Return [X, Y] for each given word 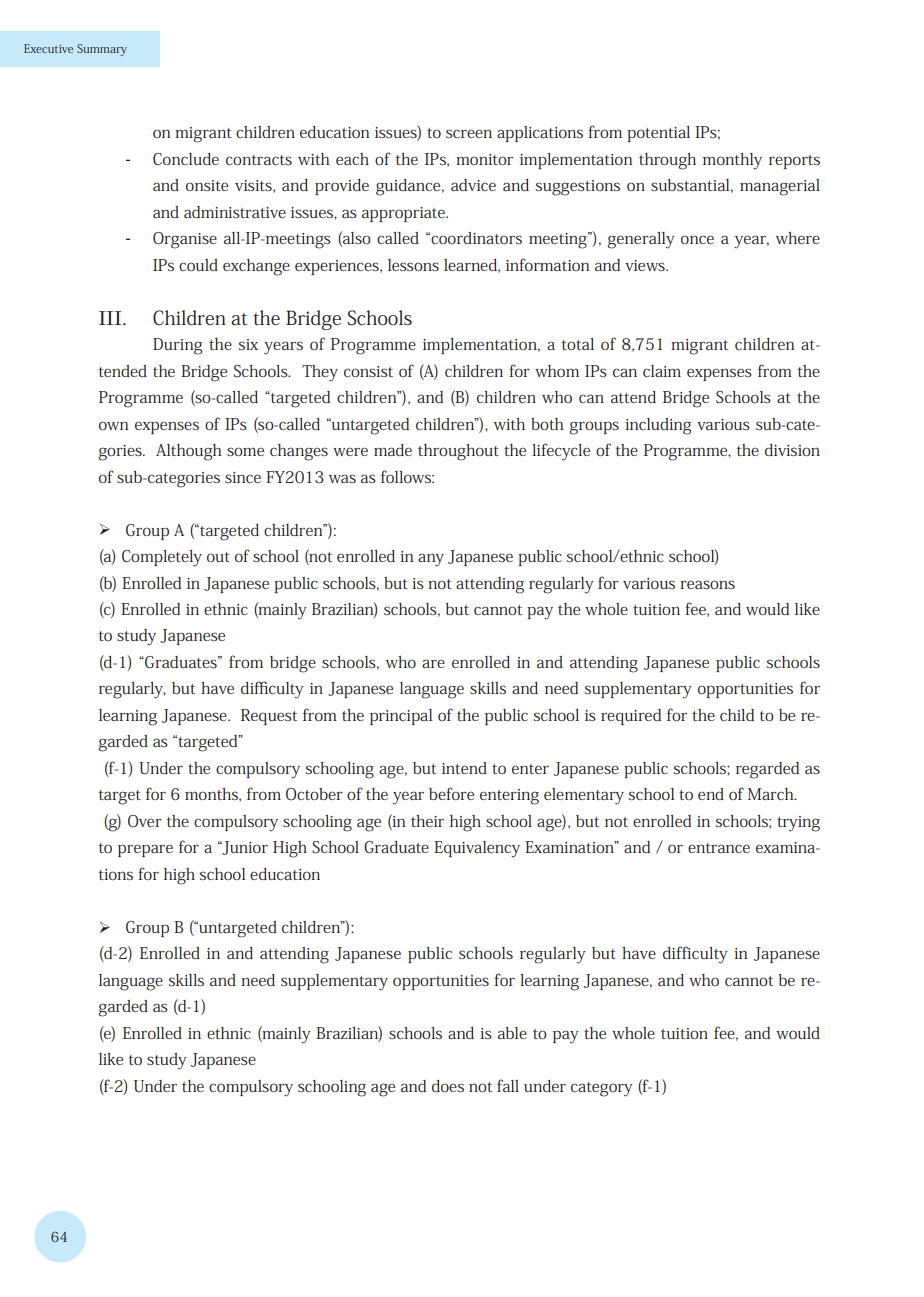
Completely [162, 558]
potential [658, 134]
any [431, 560]
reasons [707, 584]
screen [469, 133]
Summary [102, 50]
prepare [145, 850]
